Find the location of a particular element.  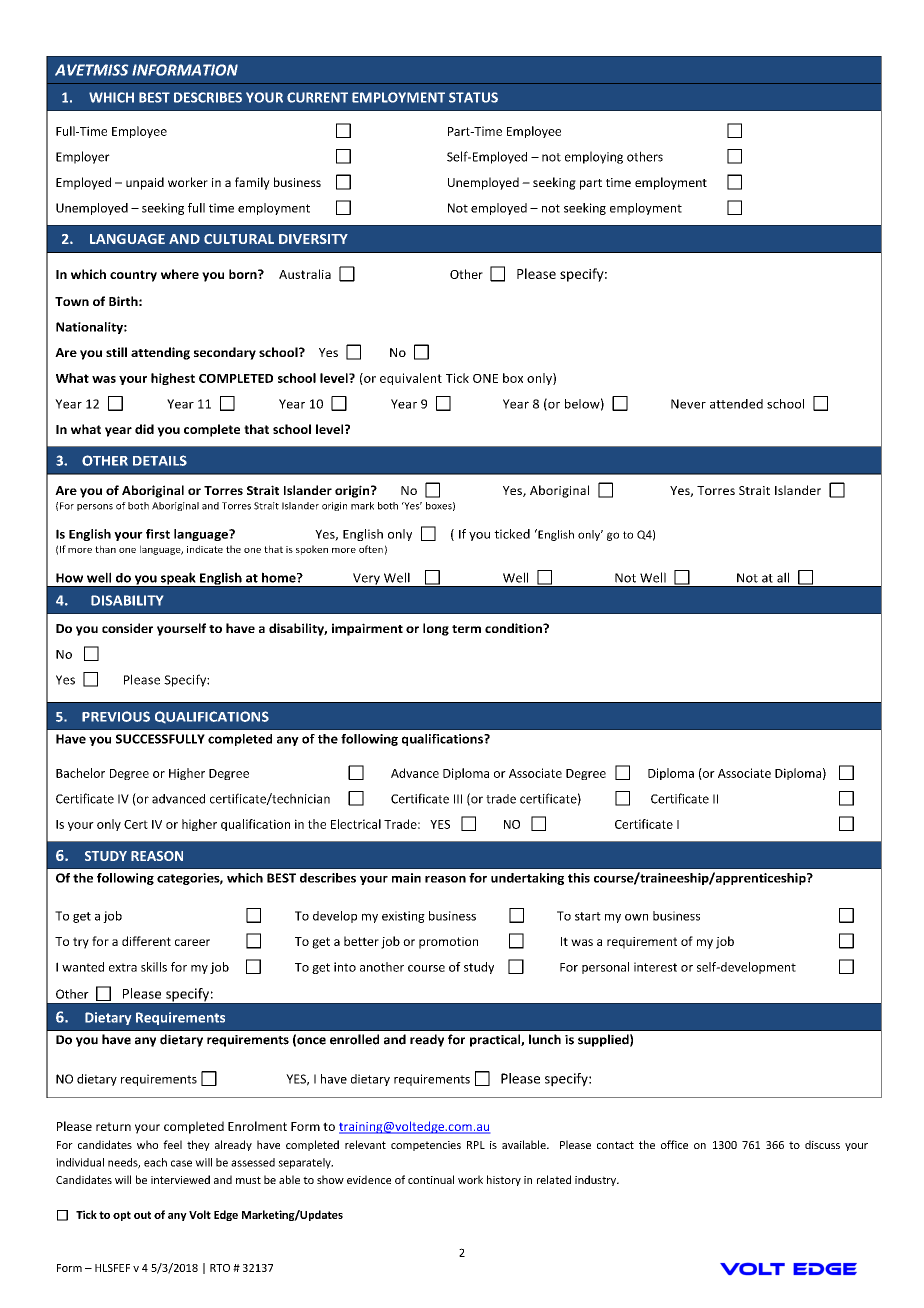

equivalent is located at coordinates (411, 379).
